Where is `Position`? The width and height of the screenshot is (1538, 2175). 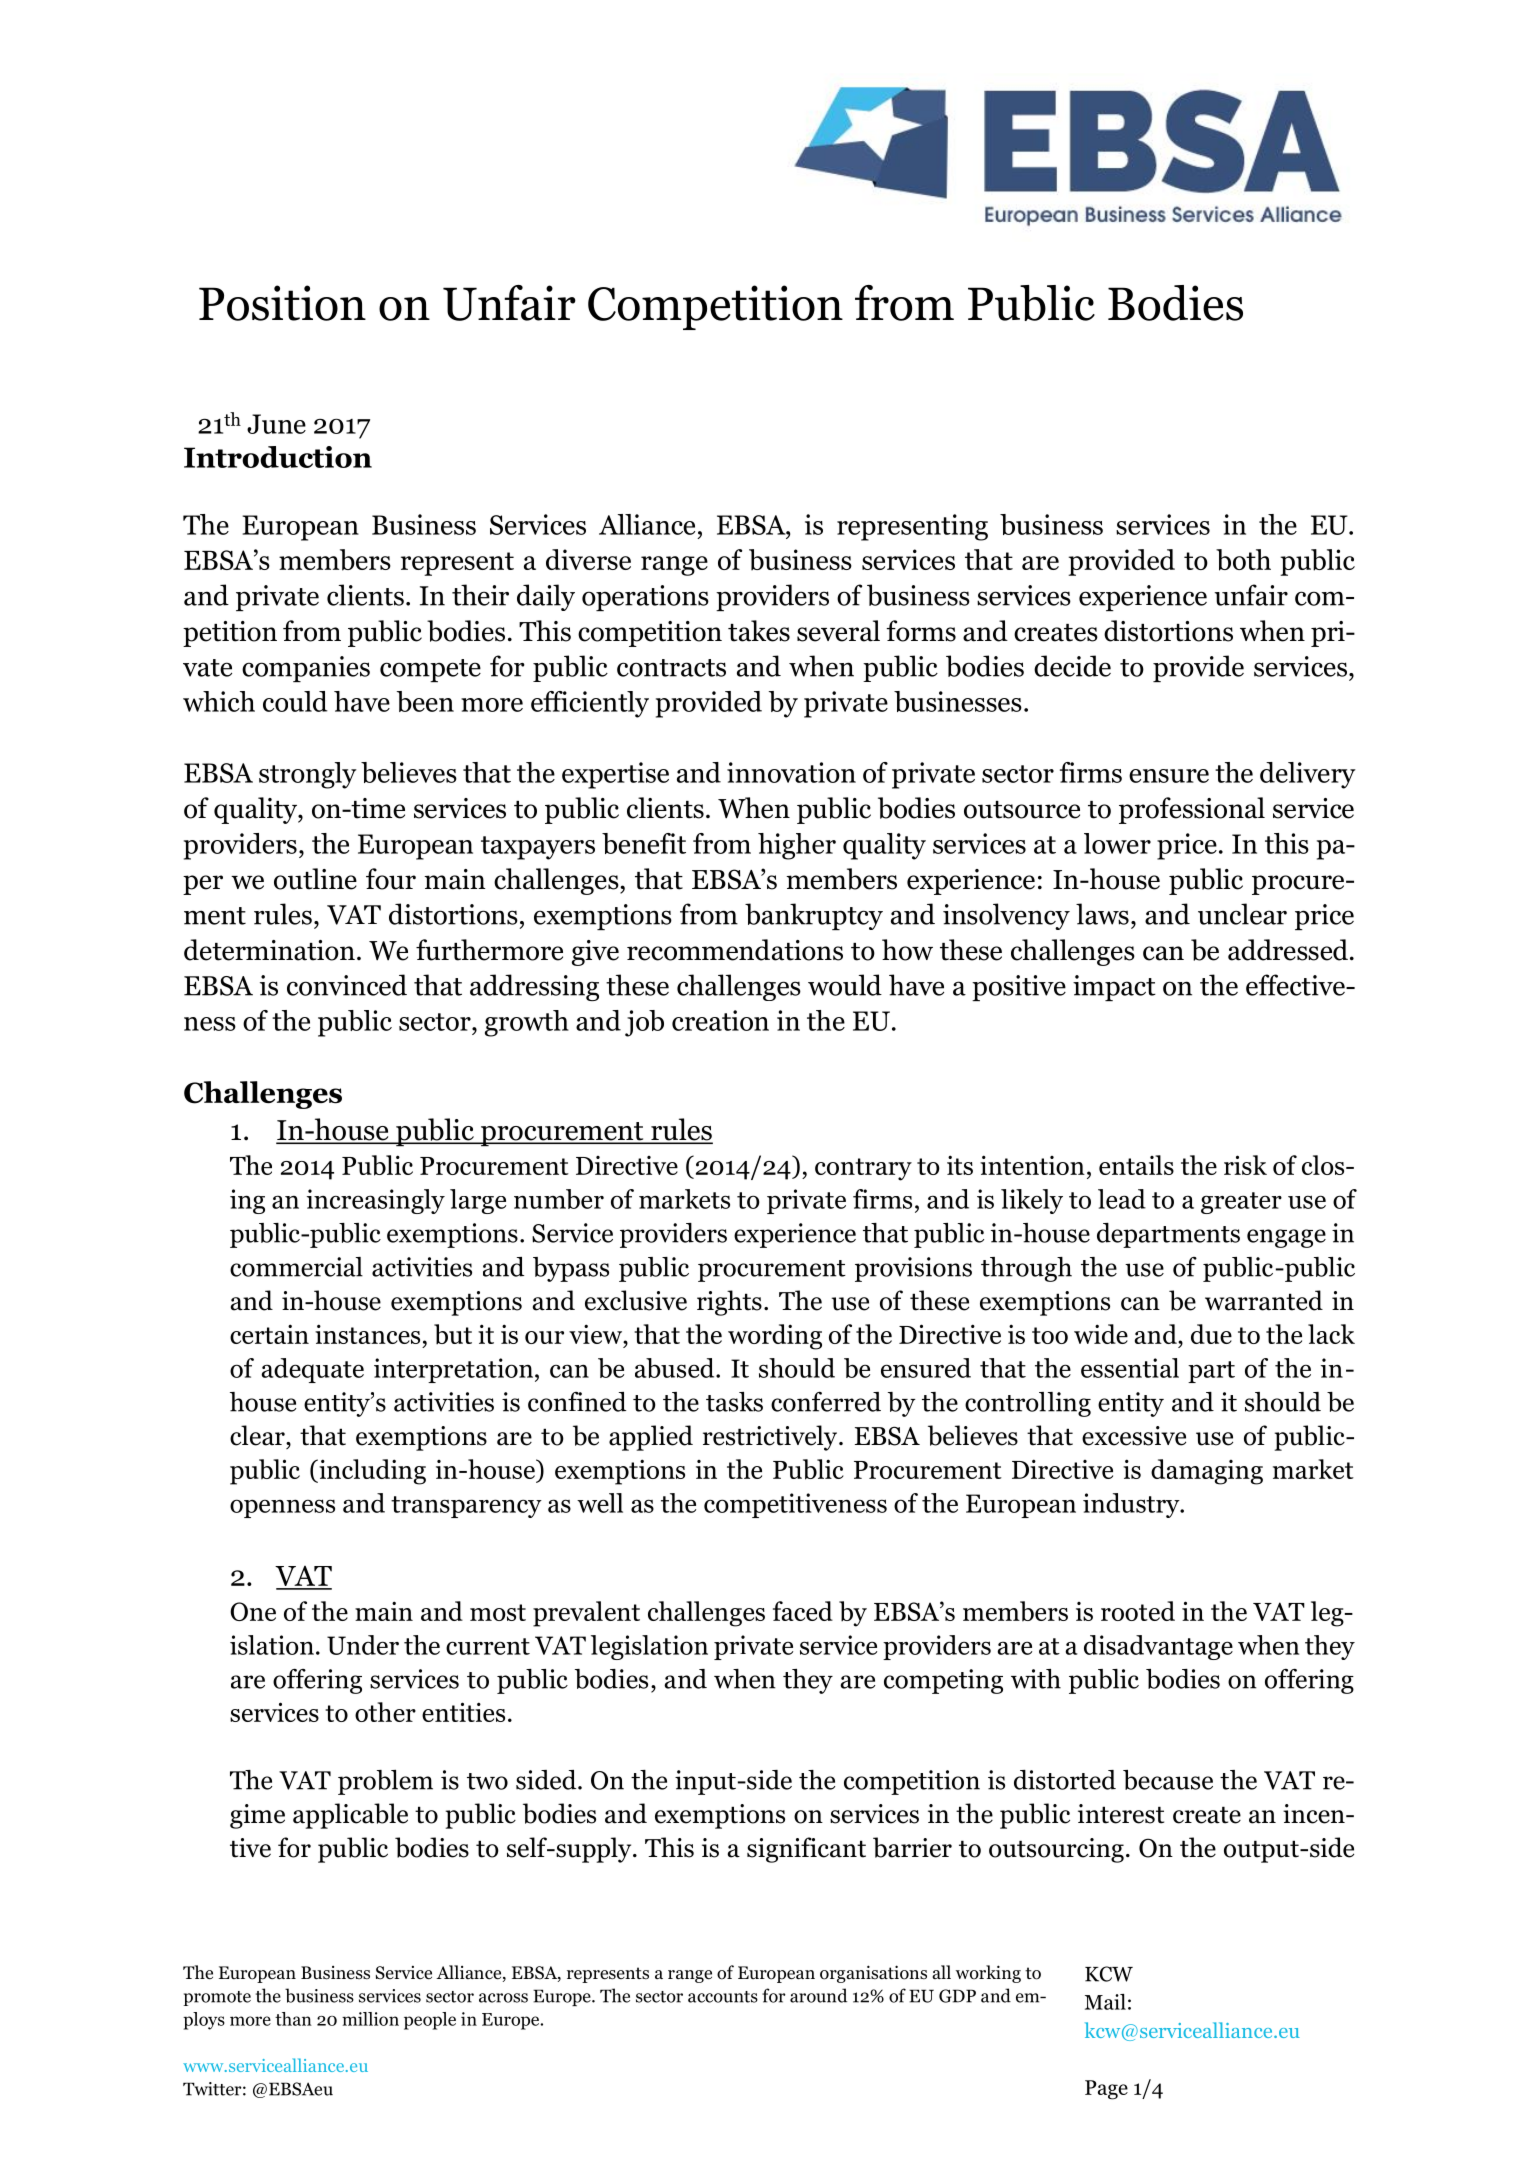
Position is located at coordinates (282, 303).
